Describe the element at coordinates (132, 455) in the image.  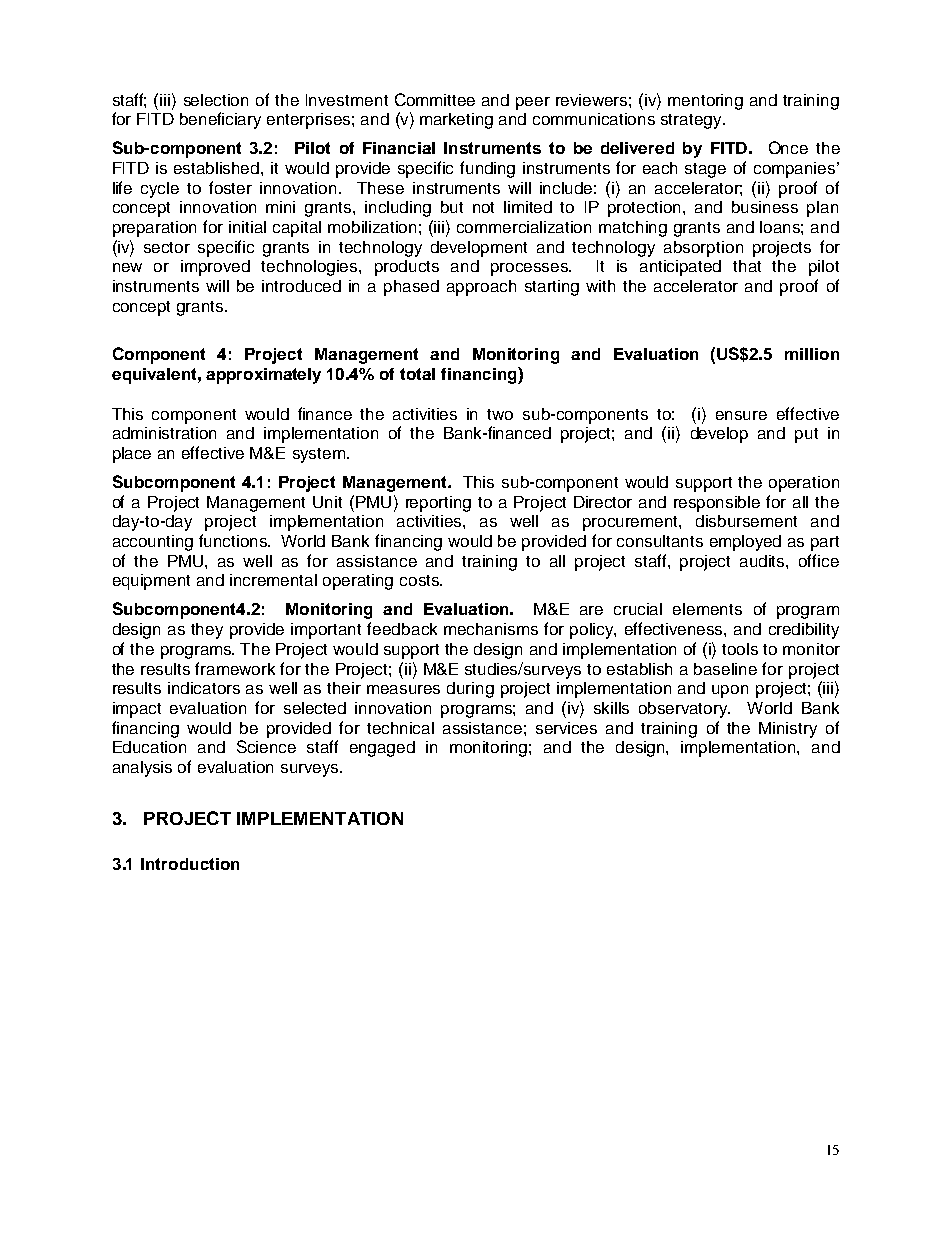
I see `place` at that location.
